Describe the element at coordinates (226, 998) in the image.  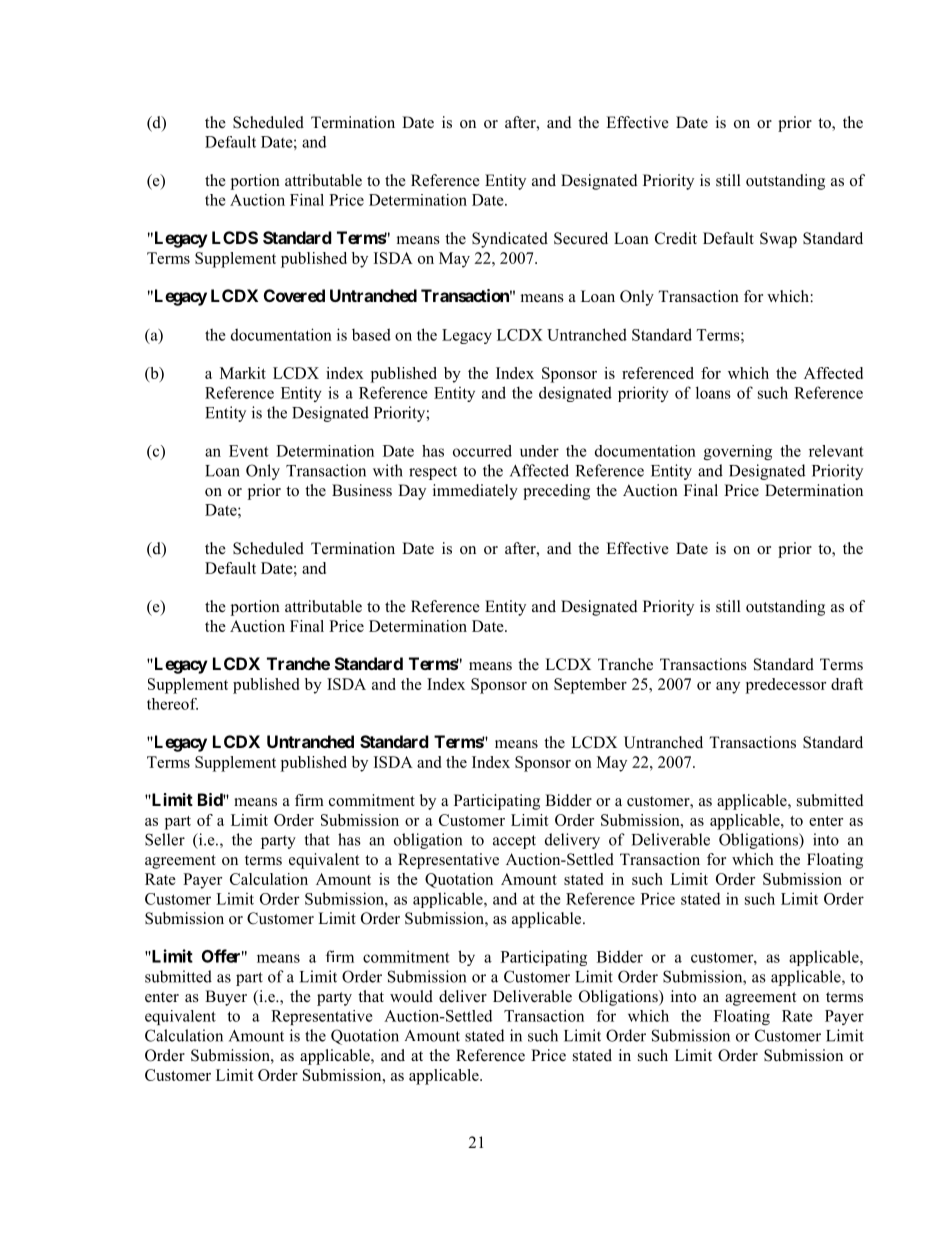
I see `Buyer` at that location.
